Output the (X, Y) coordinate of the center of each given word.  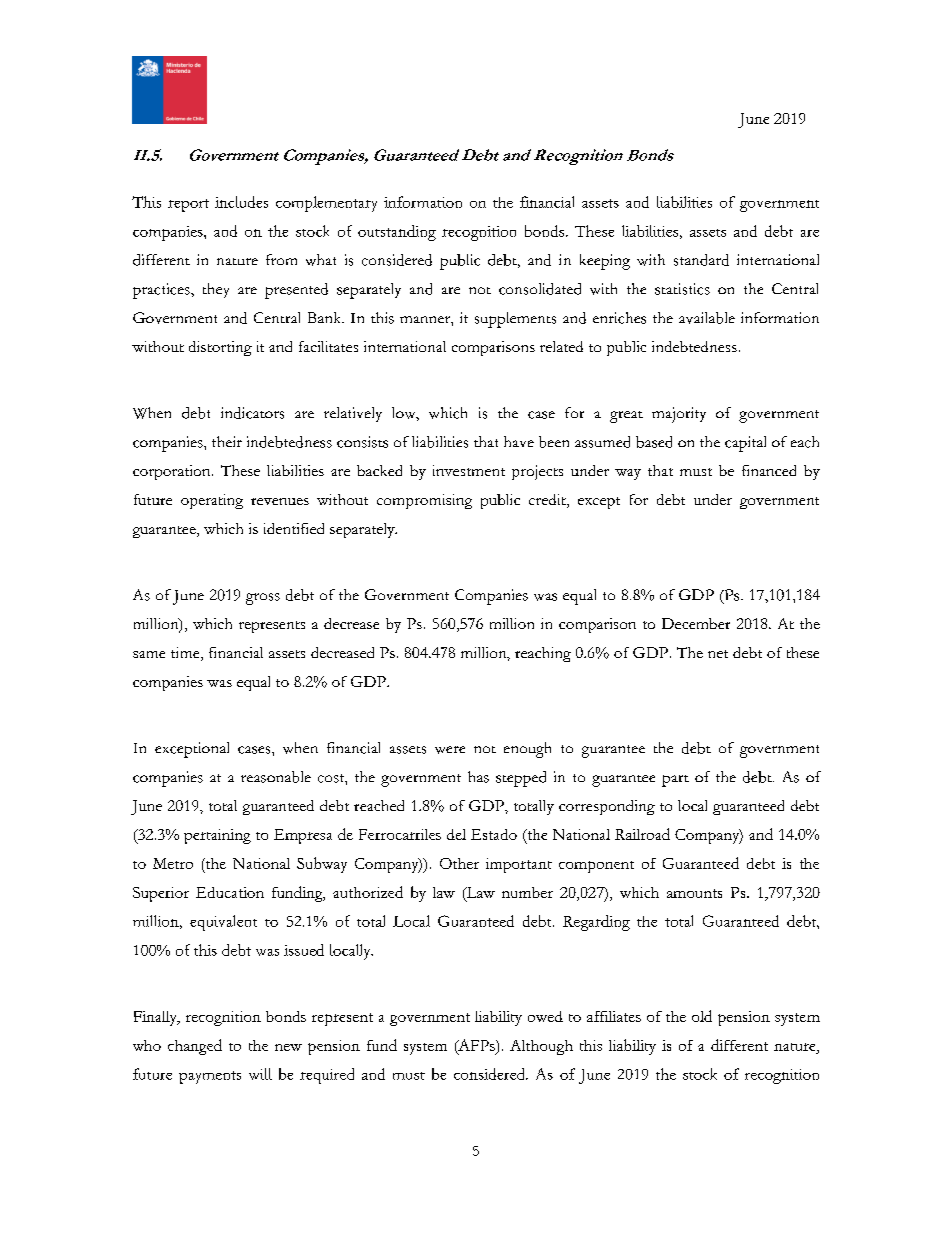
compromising (424, 501)
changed (195, 1047)
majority (679, 415)
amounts (694, 893)
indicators (252, 413)
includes (241, 202)
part (675, 781)
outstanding (397, 233)
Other (459, 863)
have (519, 441)
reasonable (276, 777)
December (696, 623)
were (450, 750)
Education (230, 892)
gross (263, 599)
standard (701, 260)
